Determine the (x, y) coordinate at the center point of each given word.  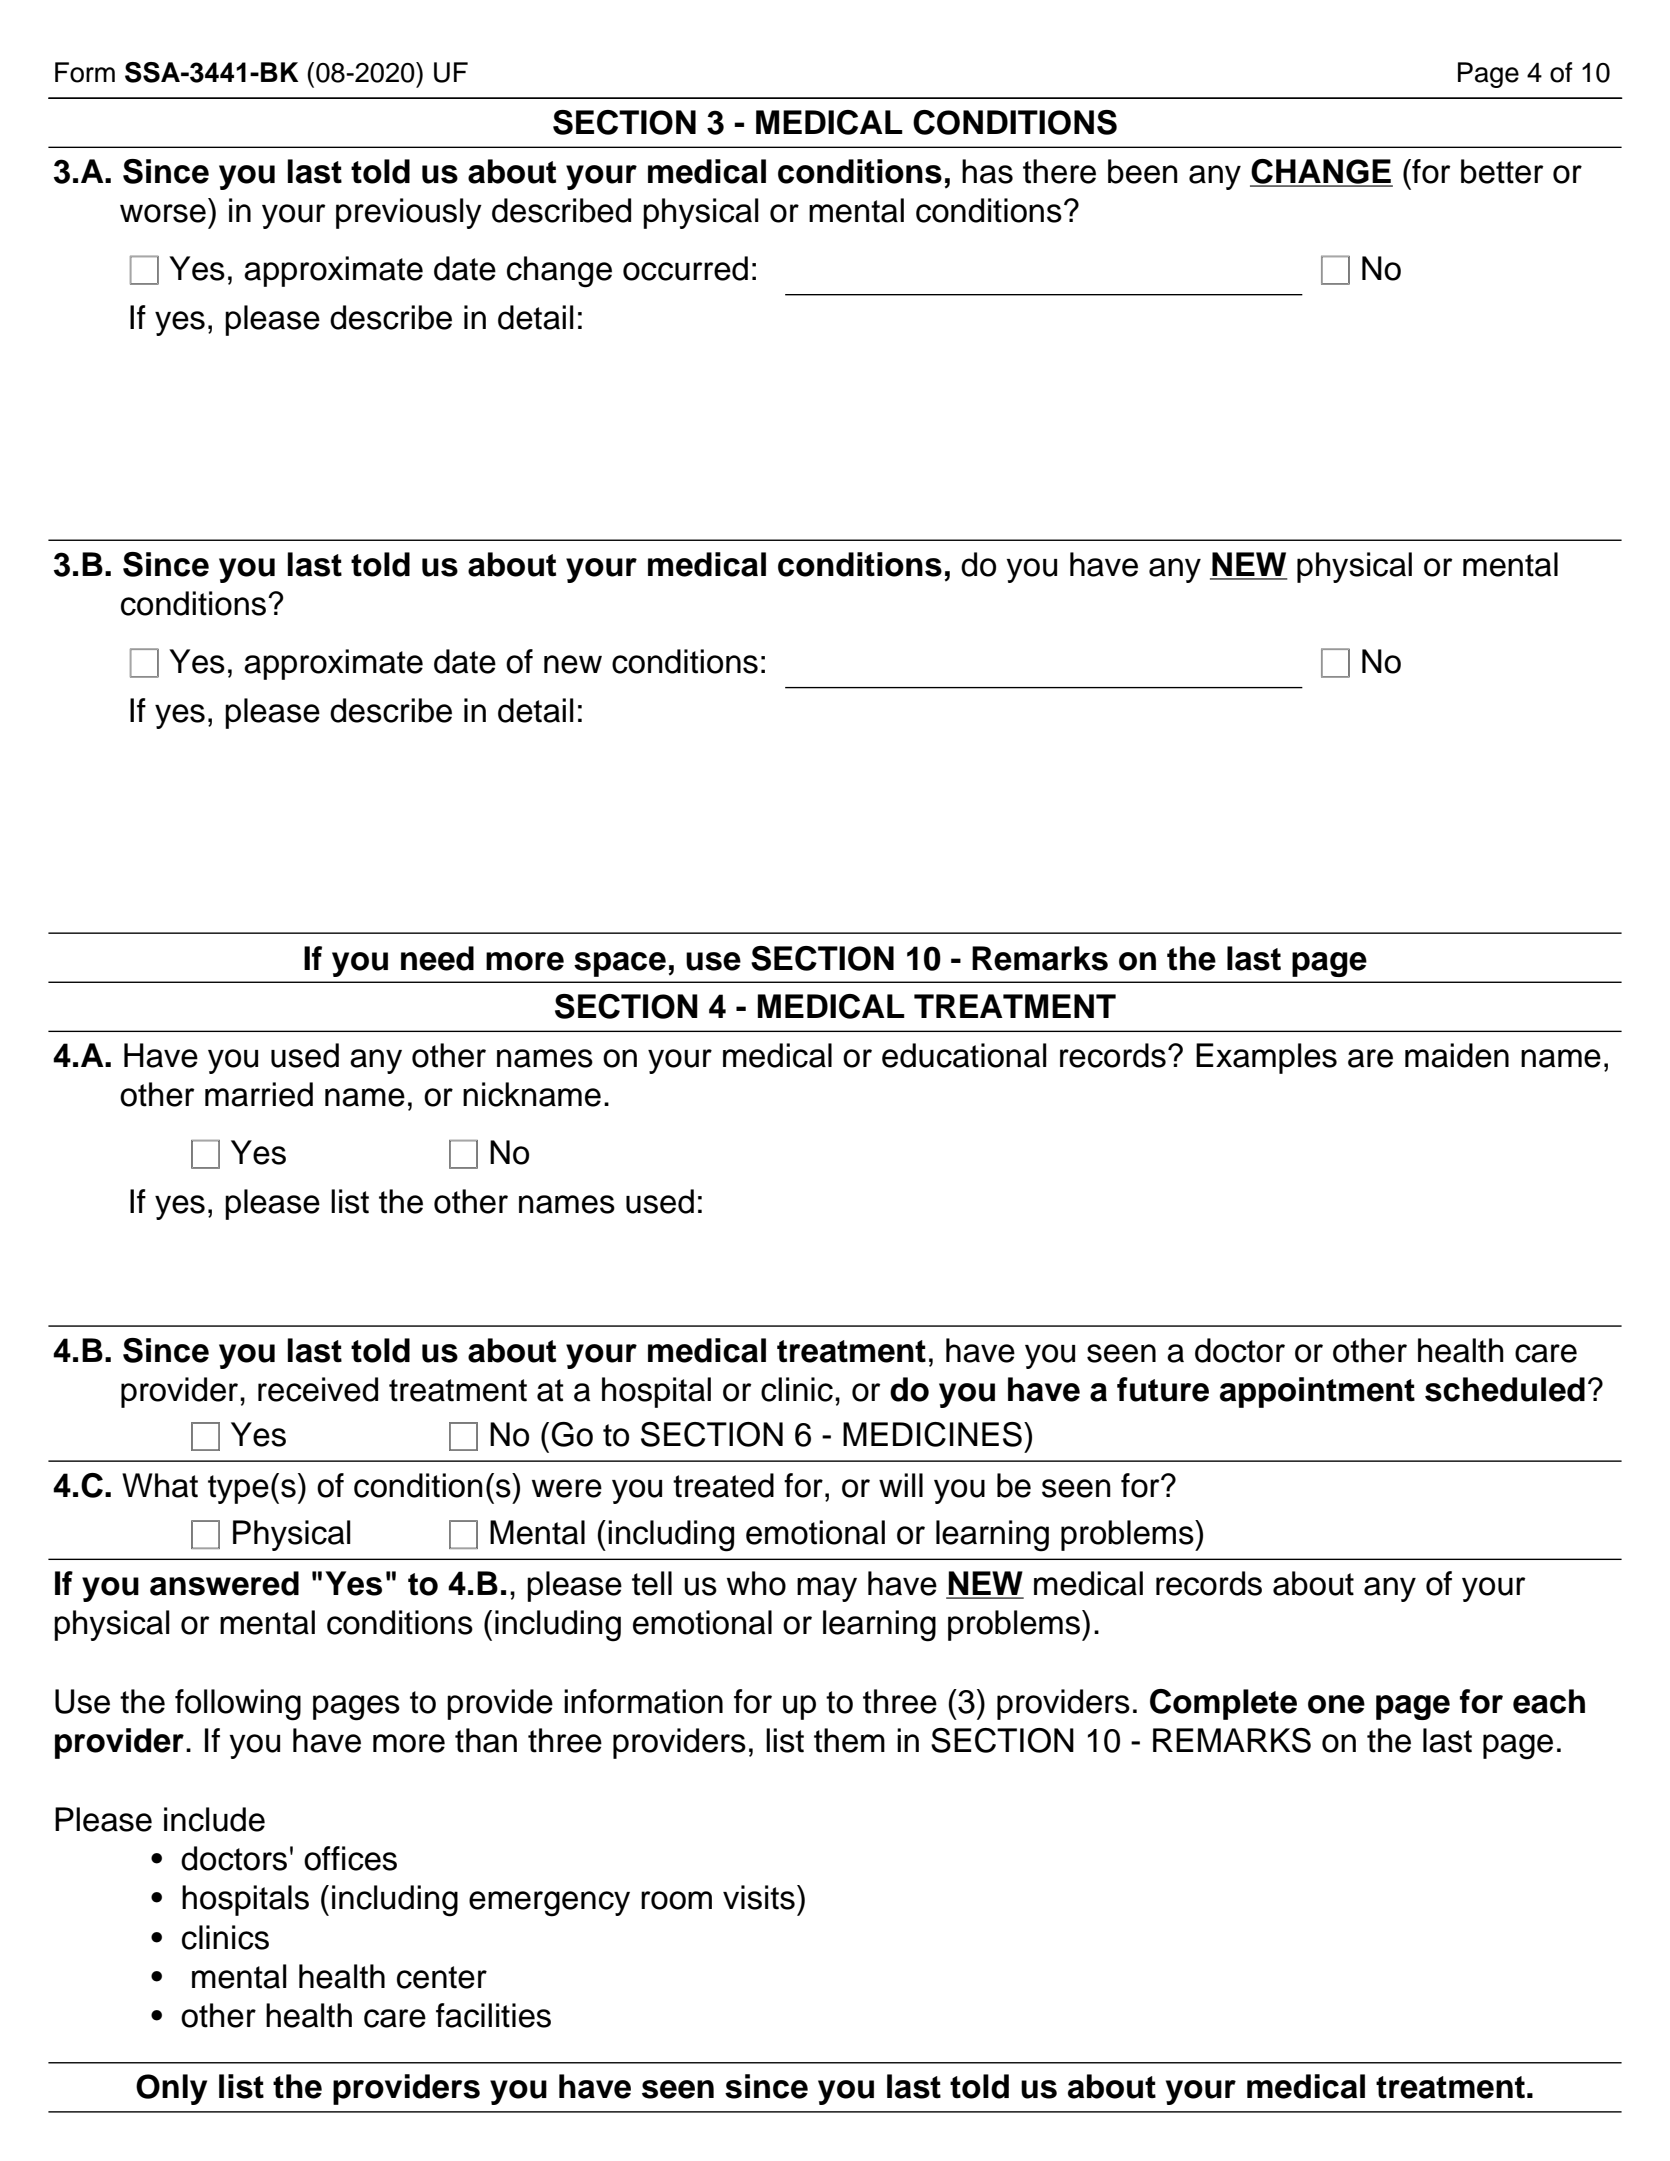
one (1336, 1704)
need (437, 958)
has (987, 171)
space (620, 964)
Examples (1266, 1058)
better (1502, 171)
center (442, 1977)
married (259, 1094)
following (238, 1705)
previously (409, 213)
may (827, 1589)
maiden (1457, 1055)
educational (964, 1055)
